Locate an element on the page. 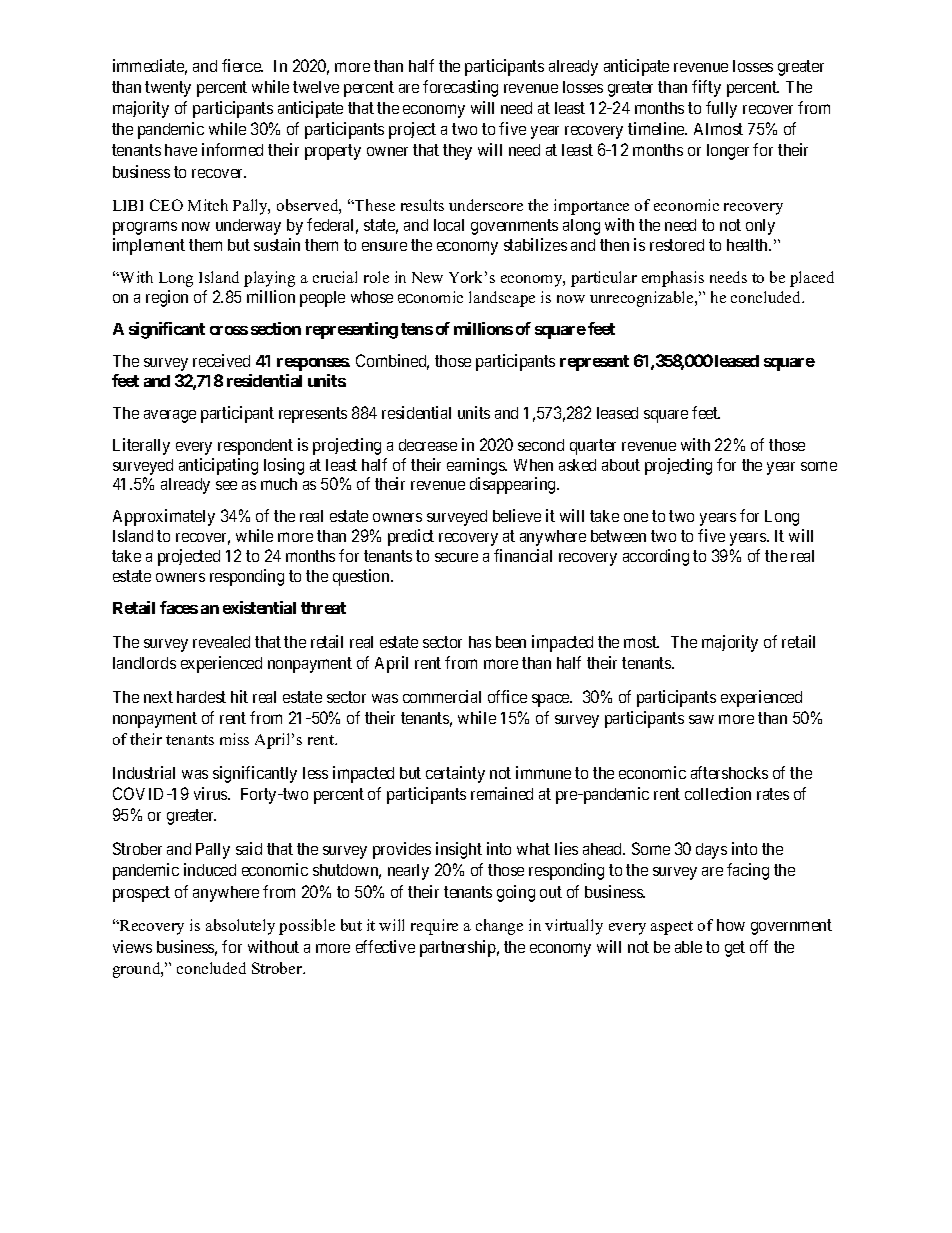 This document has height=1233, width=952. fifty is located at coordinates (706, 88).
